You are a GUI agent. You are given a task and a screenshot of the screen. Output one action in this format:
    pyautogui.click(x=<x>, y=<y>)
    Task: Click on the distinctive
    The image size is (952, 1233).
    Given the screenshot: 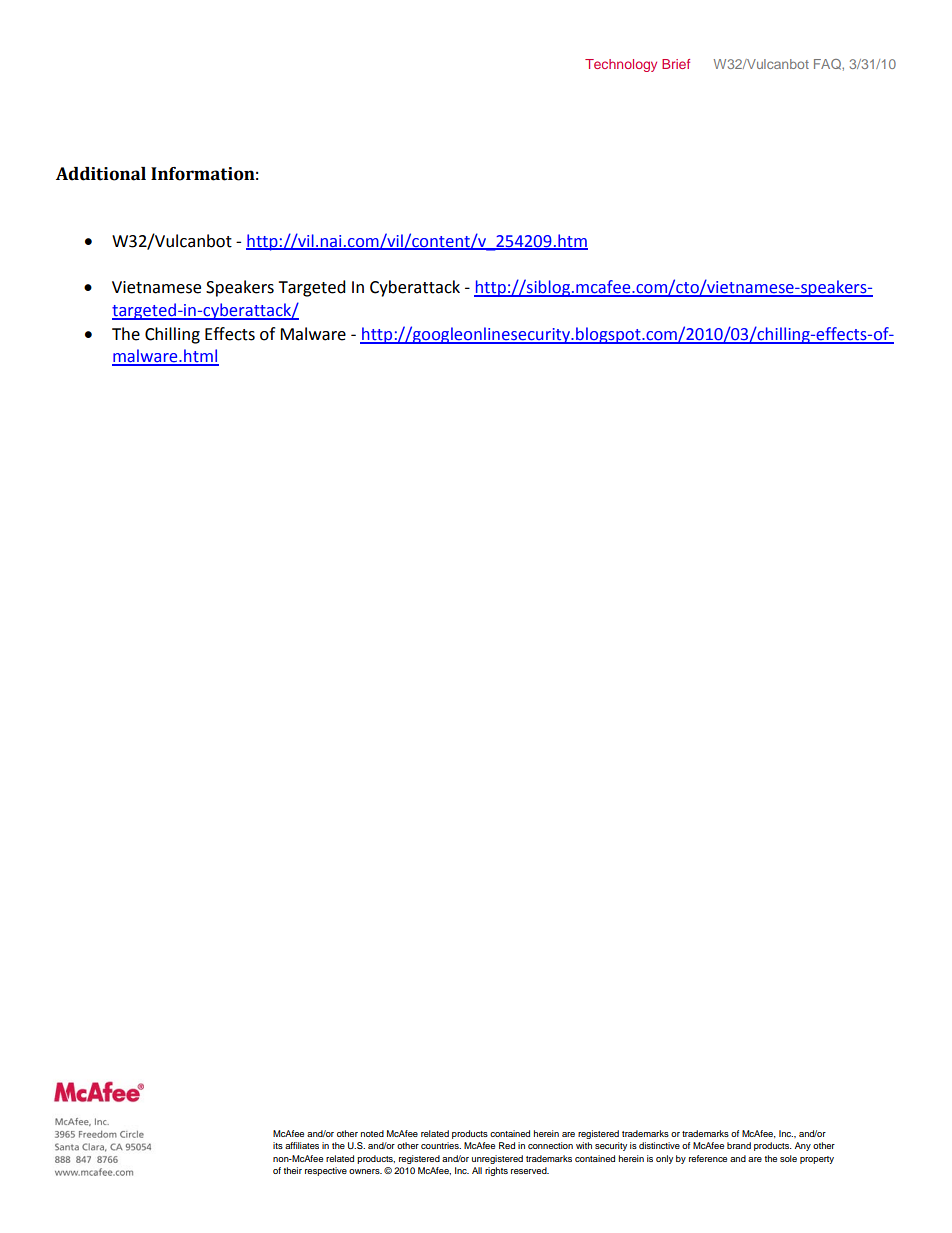 What is the action you would take?
    pyautogui.click(x=659, y=1145)
